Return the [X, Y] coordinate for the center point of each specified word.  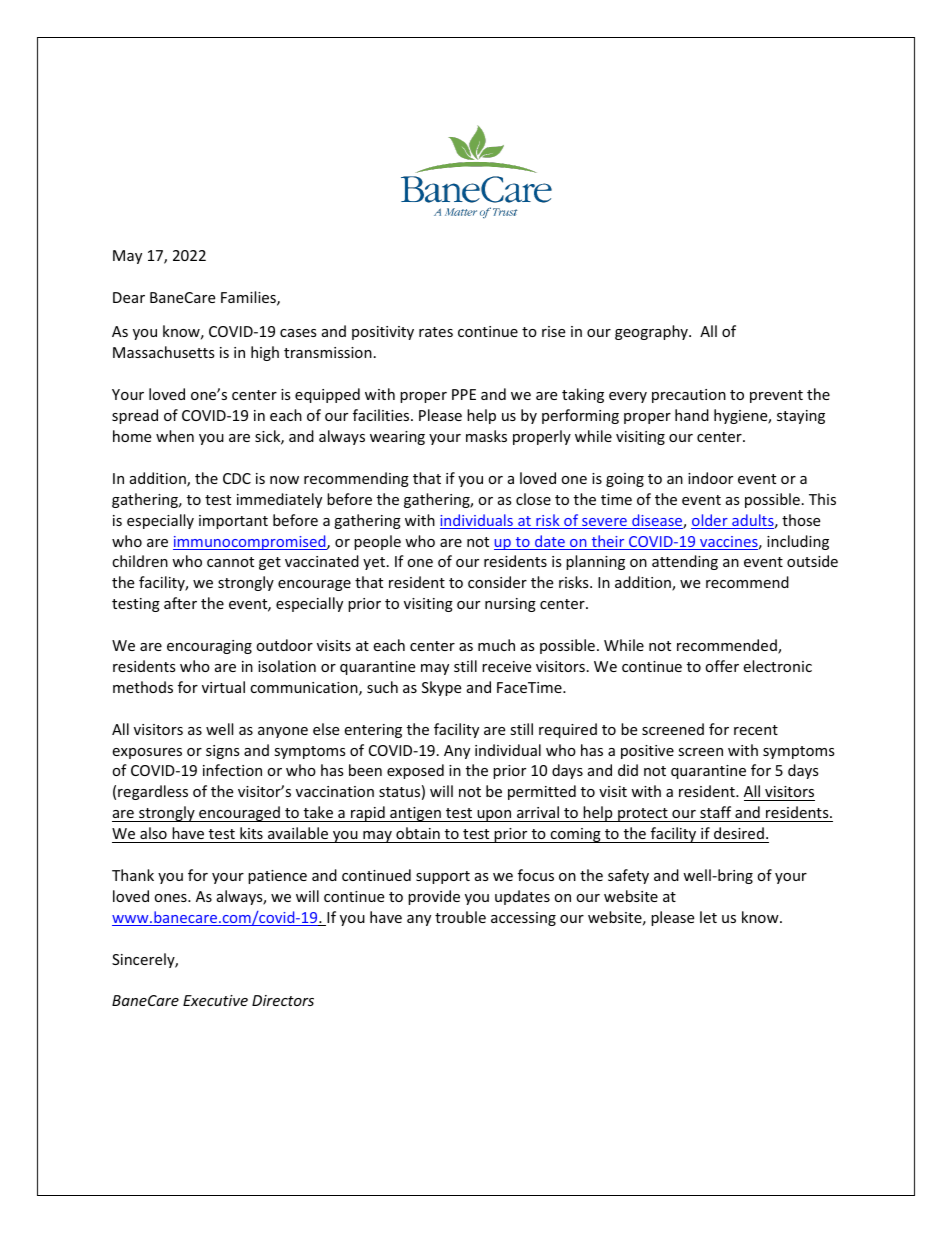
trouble [460, 917]
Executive [215, 1000]
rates [436, 332]
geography [652, 332]
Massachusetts [164, 352]
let [708, 917]
